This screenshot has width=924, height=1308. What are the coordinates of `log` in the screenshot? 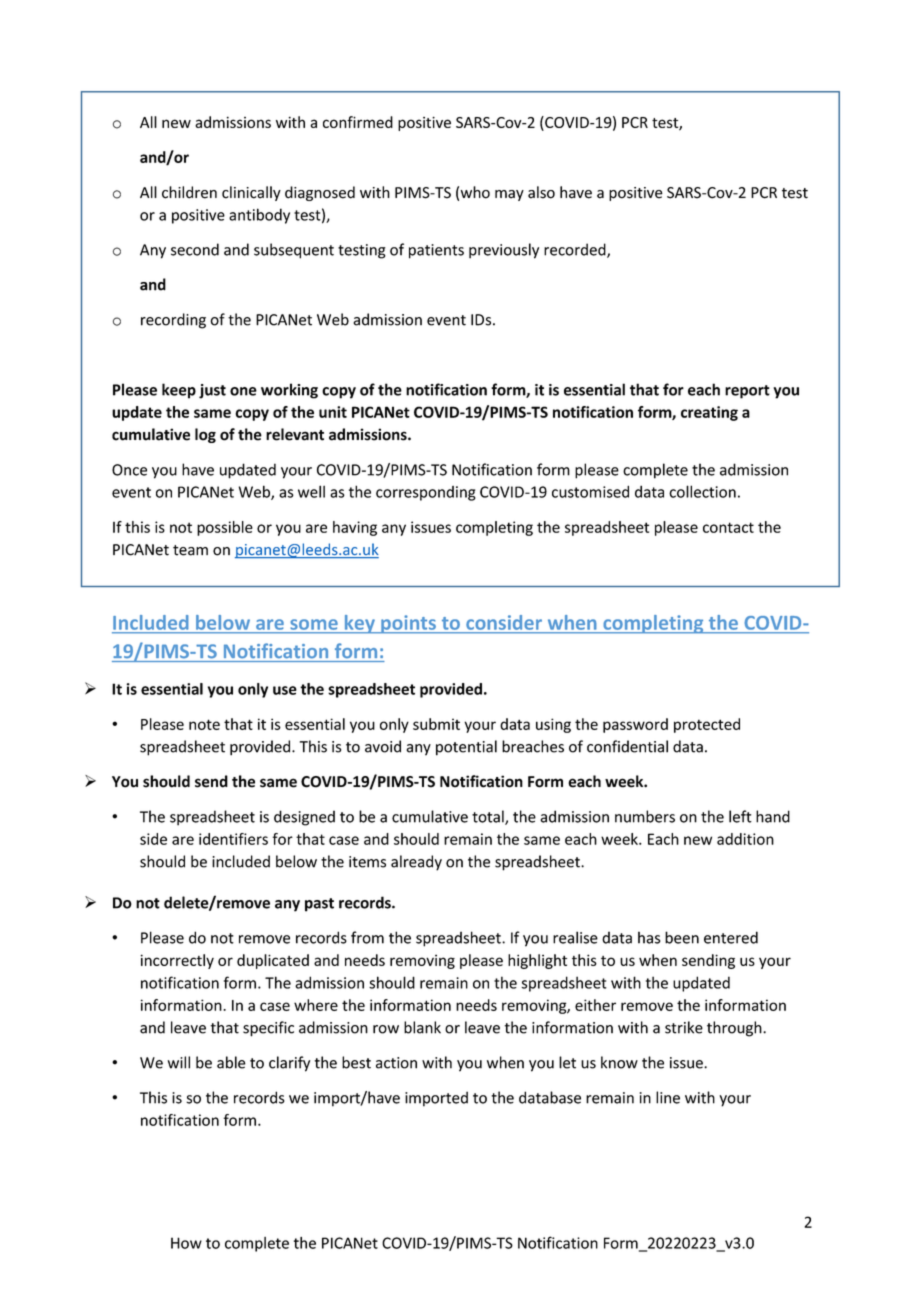 It's located at (205, 435).
